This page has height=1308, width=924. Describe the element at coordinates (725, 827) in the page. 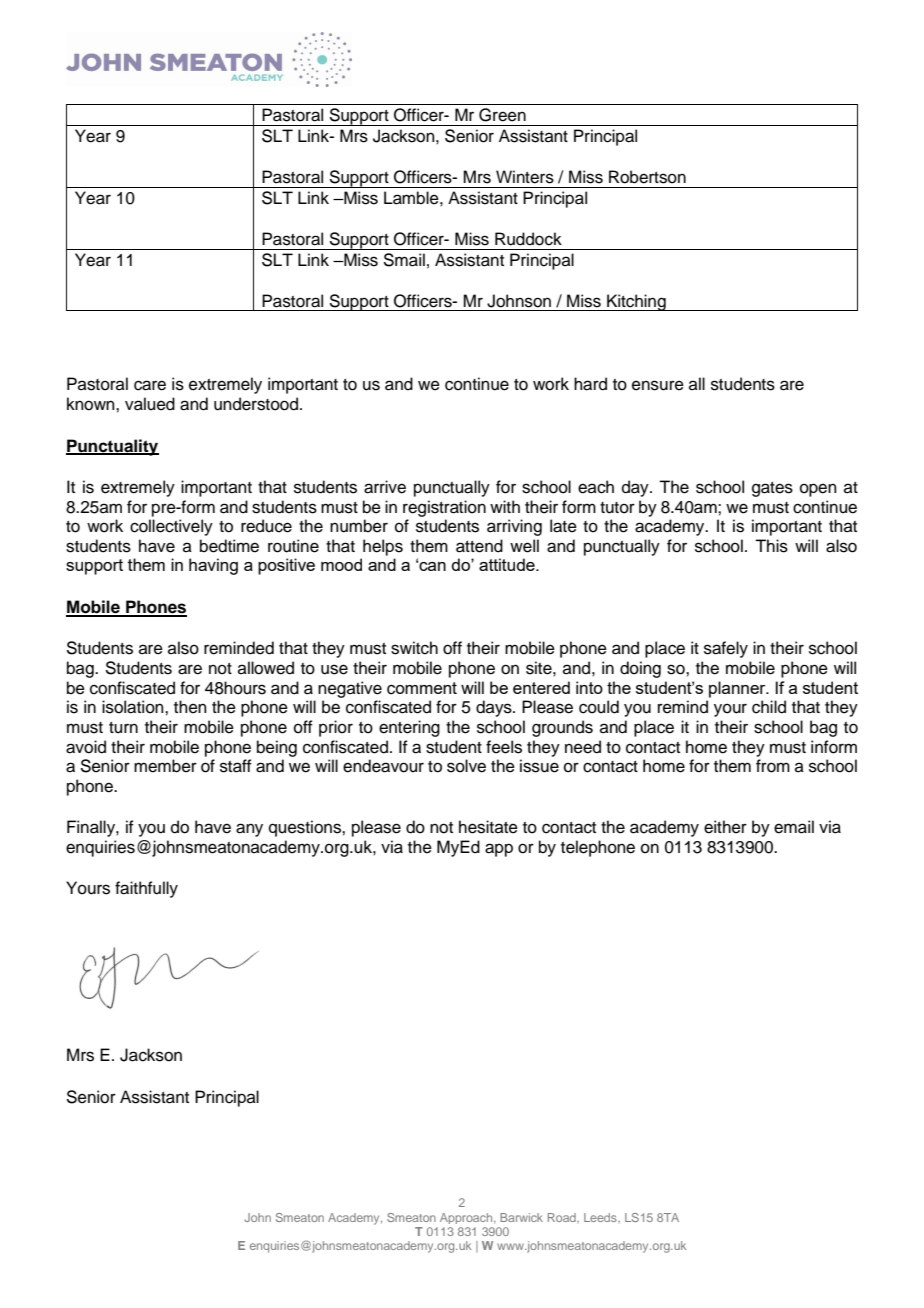

I see `either` at that location.
